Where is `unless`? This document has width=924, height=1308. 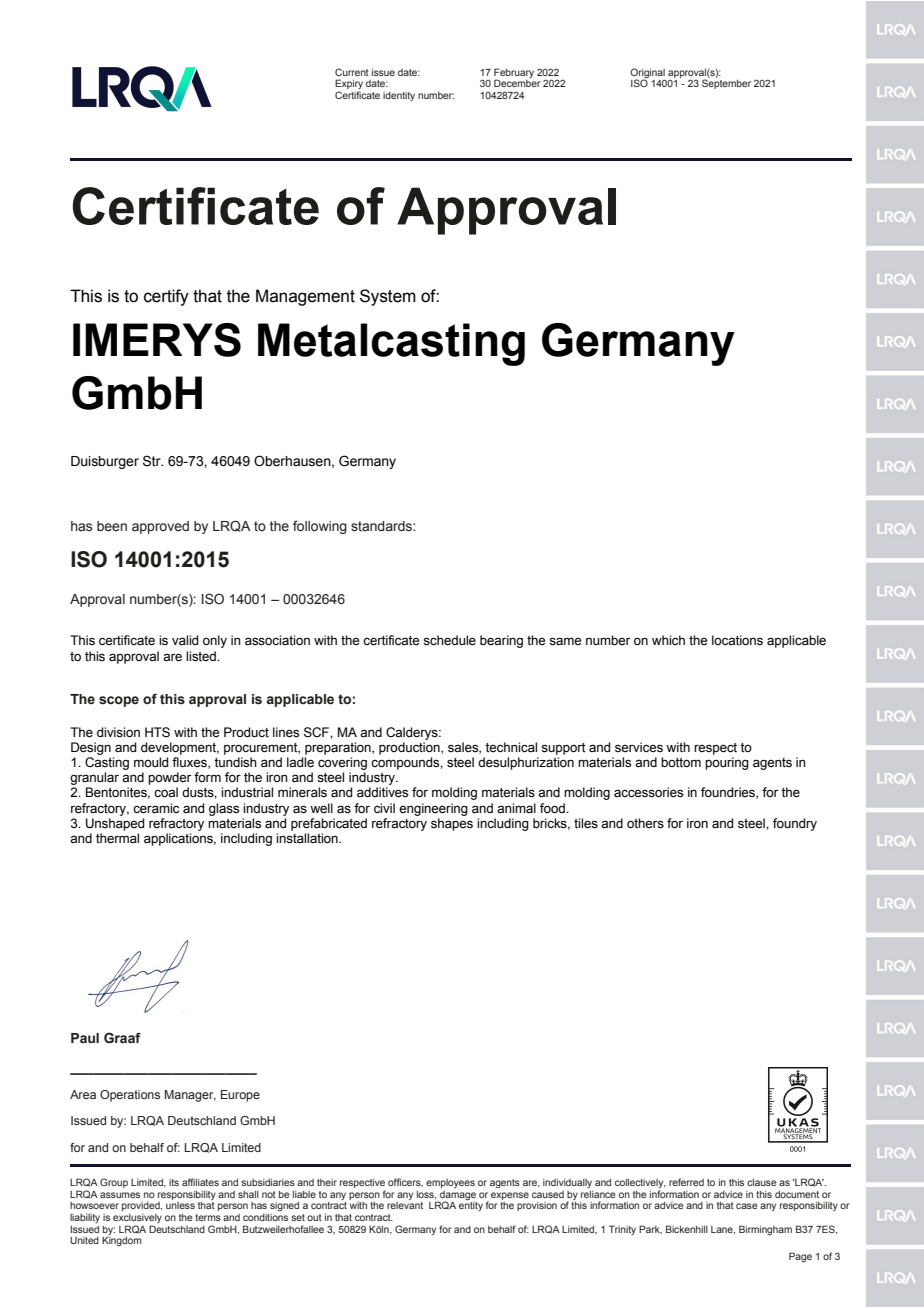 unless is located at coordinates (180, 1205).
